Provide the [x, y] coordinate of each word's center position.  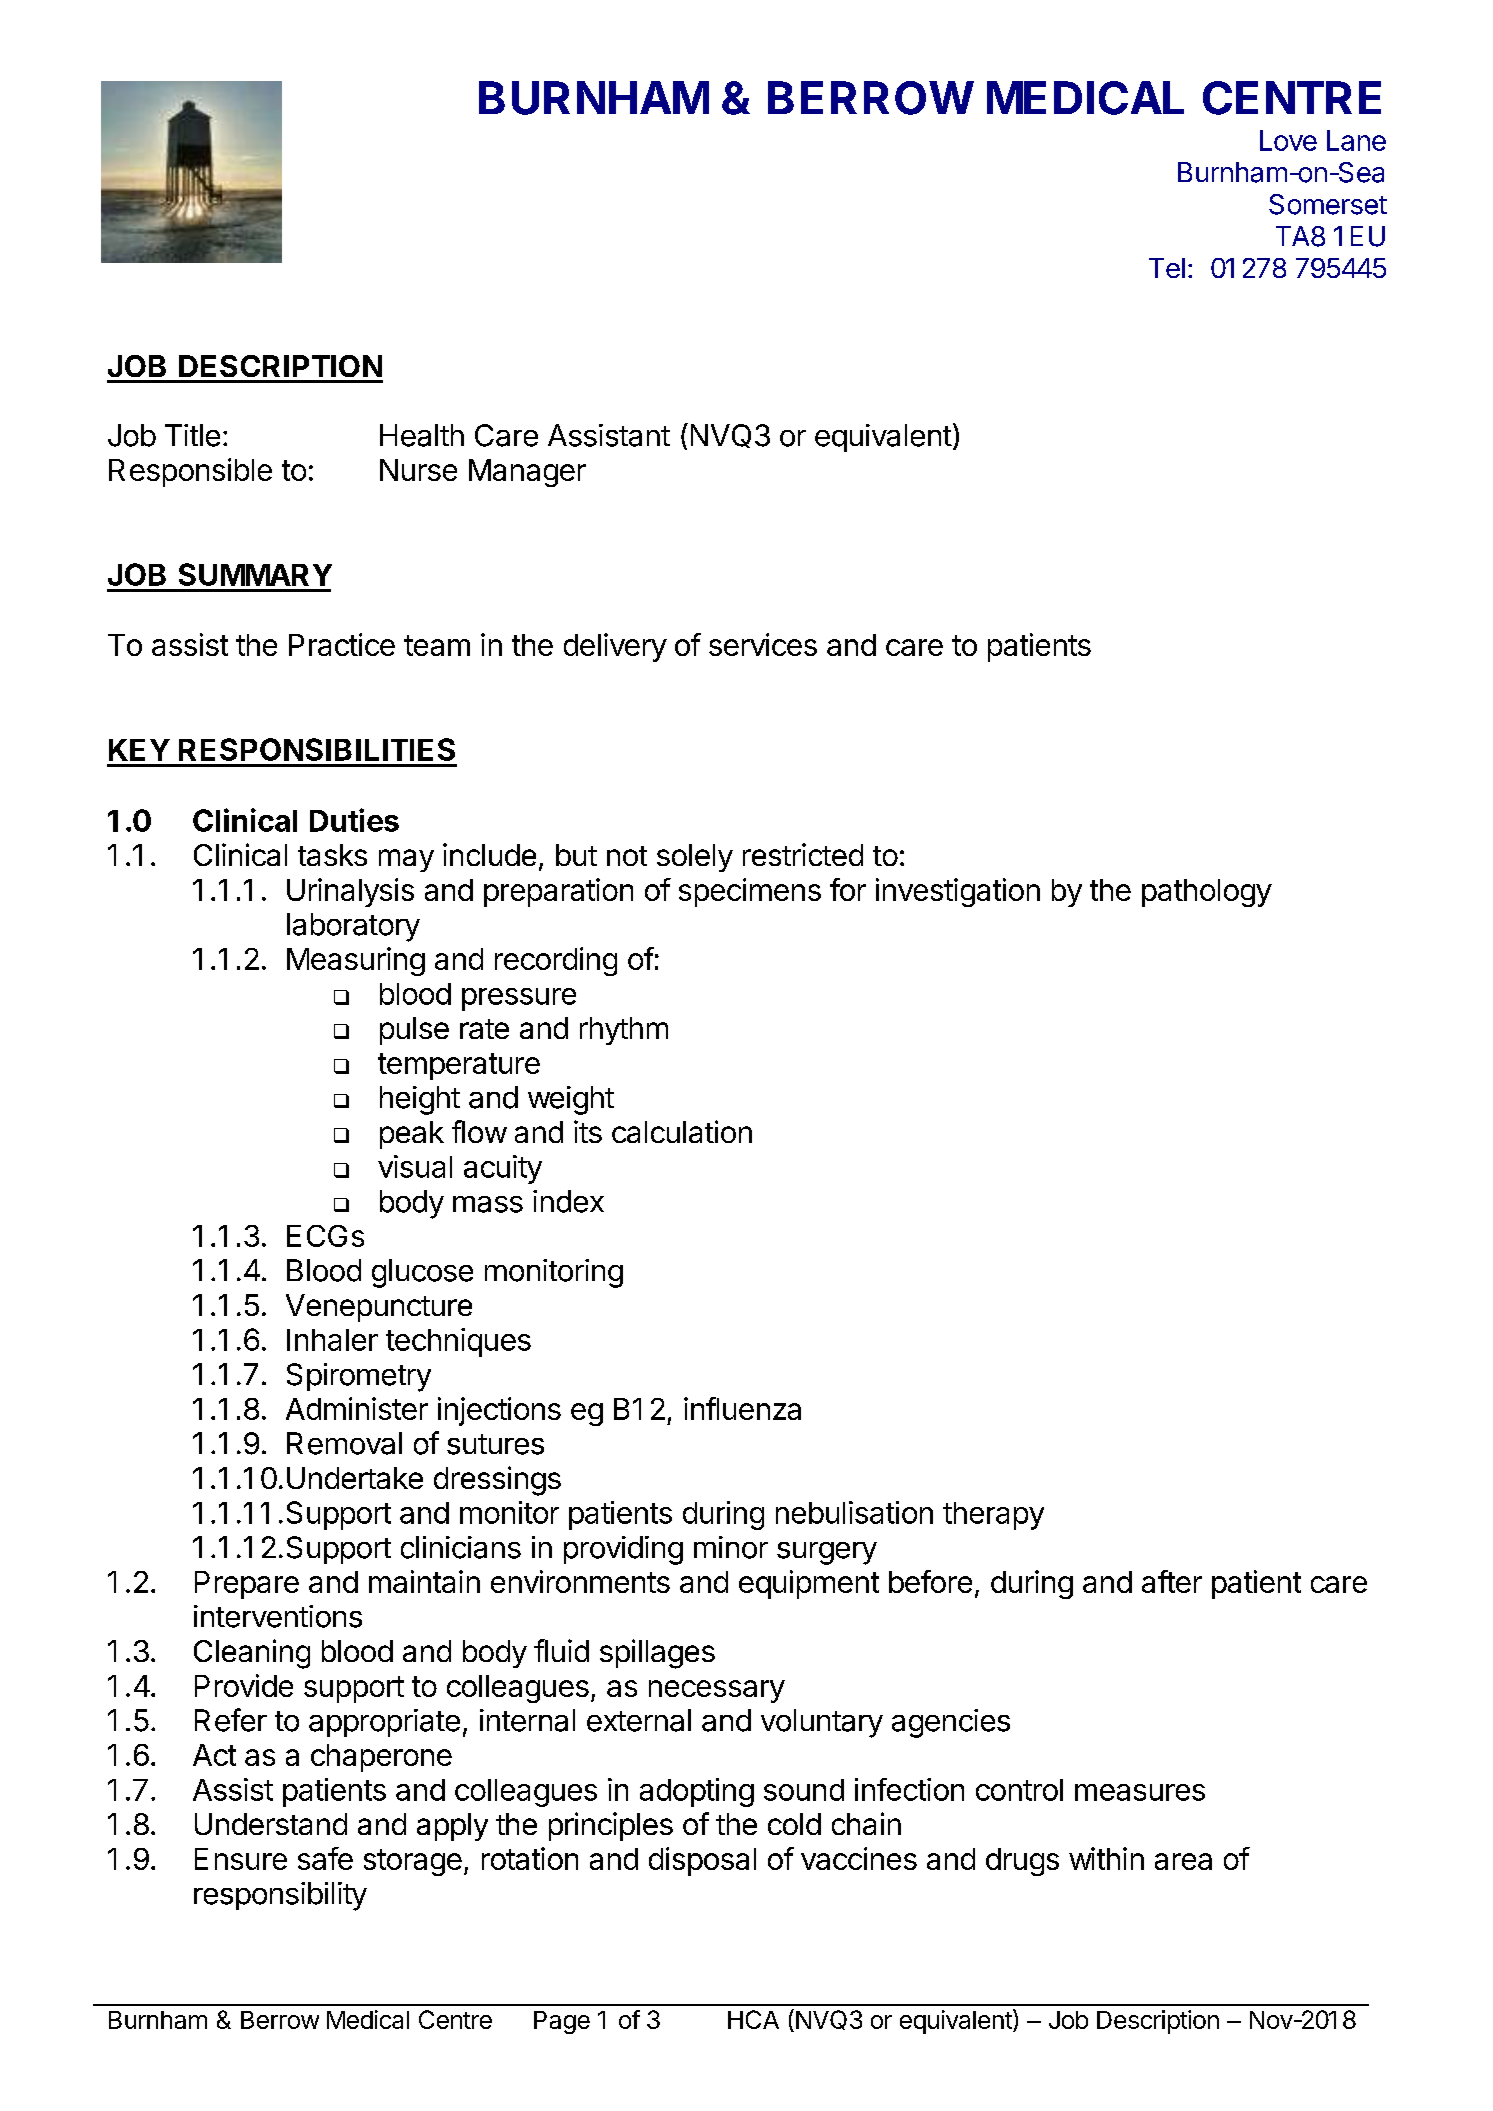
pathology [1207, 893]
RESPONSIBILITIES [317, 749]
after [1172, 1581]
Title [192, 435]
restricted [803, 854]
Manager [527, 473]
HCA [753, 2019]
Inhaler [332, 1340]
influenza [742, 1408]
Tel [1167, 268]
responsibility [280, 1896]
